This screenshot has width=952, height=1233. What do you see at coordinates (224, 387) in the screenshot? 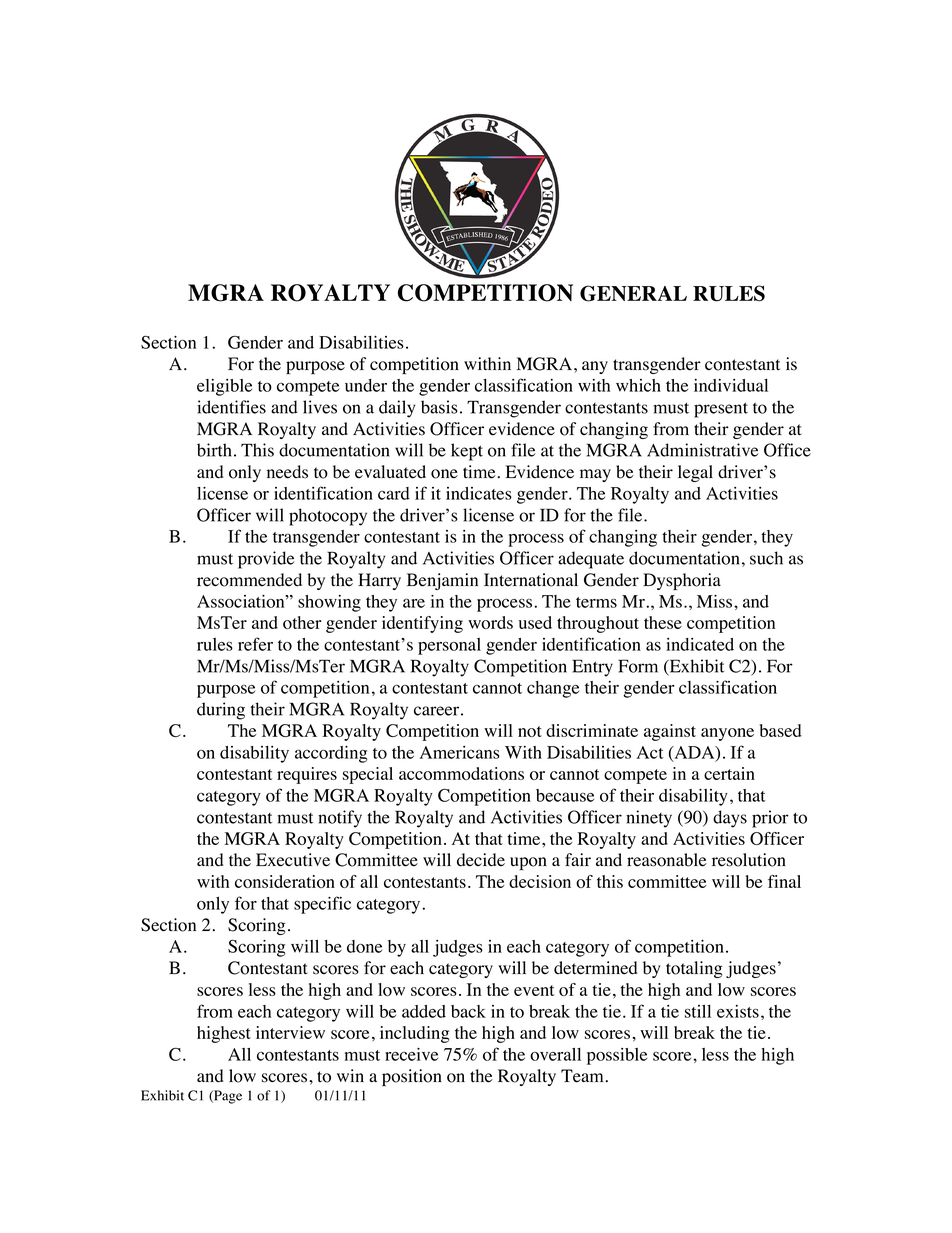
I see `eligible` at bounding box center [224, 387].
